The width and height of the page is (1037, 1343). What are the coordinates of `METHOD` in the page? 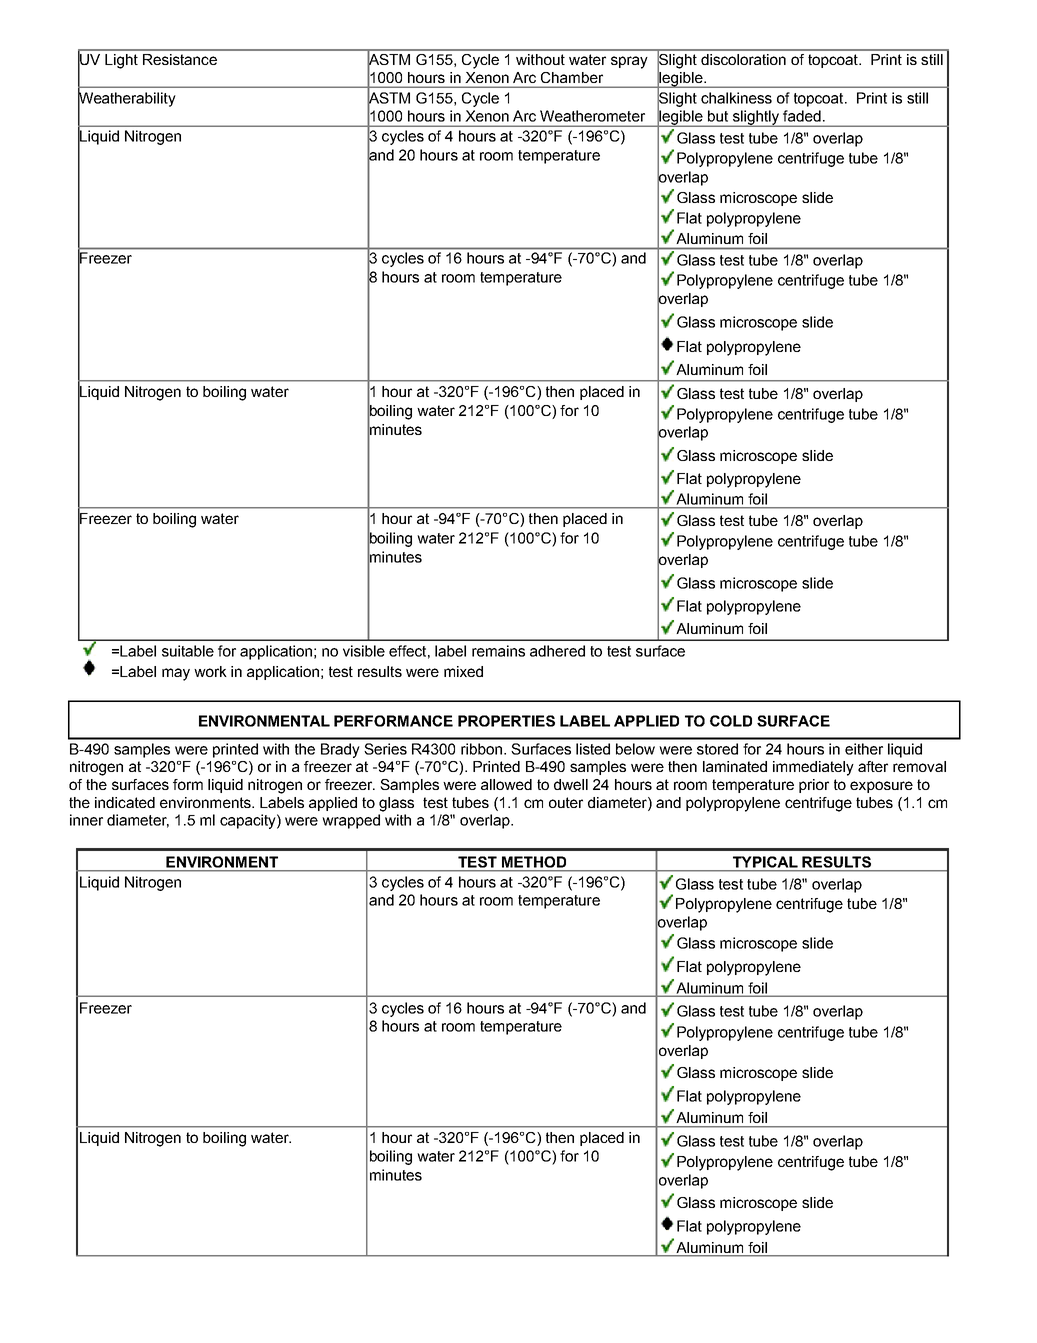 It's located at (534, 862).
